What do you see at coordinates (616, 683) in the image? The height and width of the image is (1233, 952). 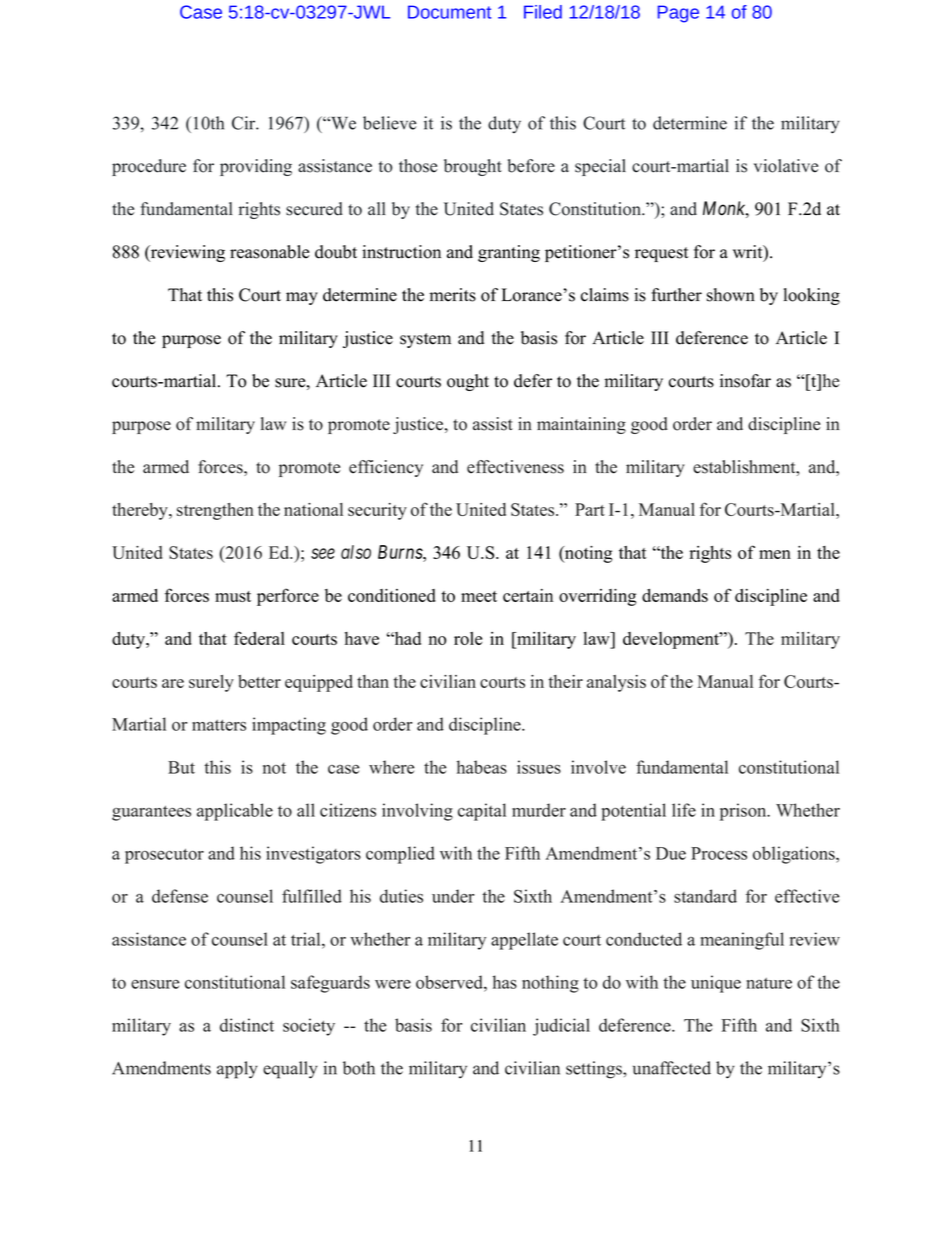 I see `analysis` at bounding box center [616, 683].
